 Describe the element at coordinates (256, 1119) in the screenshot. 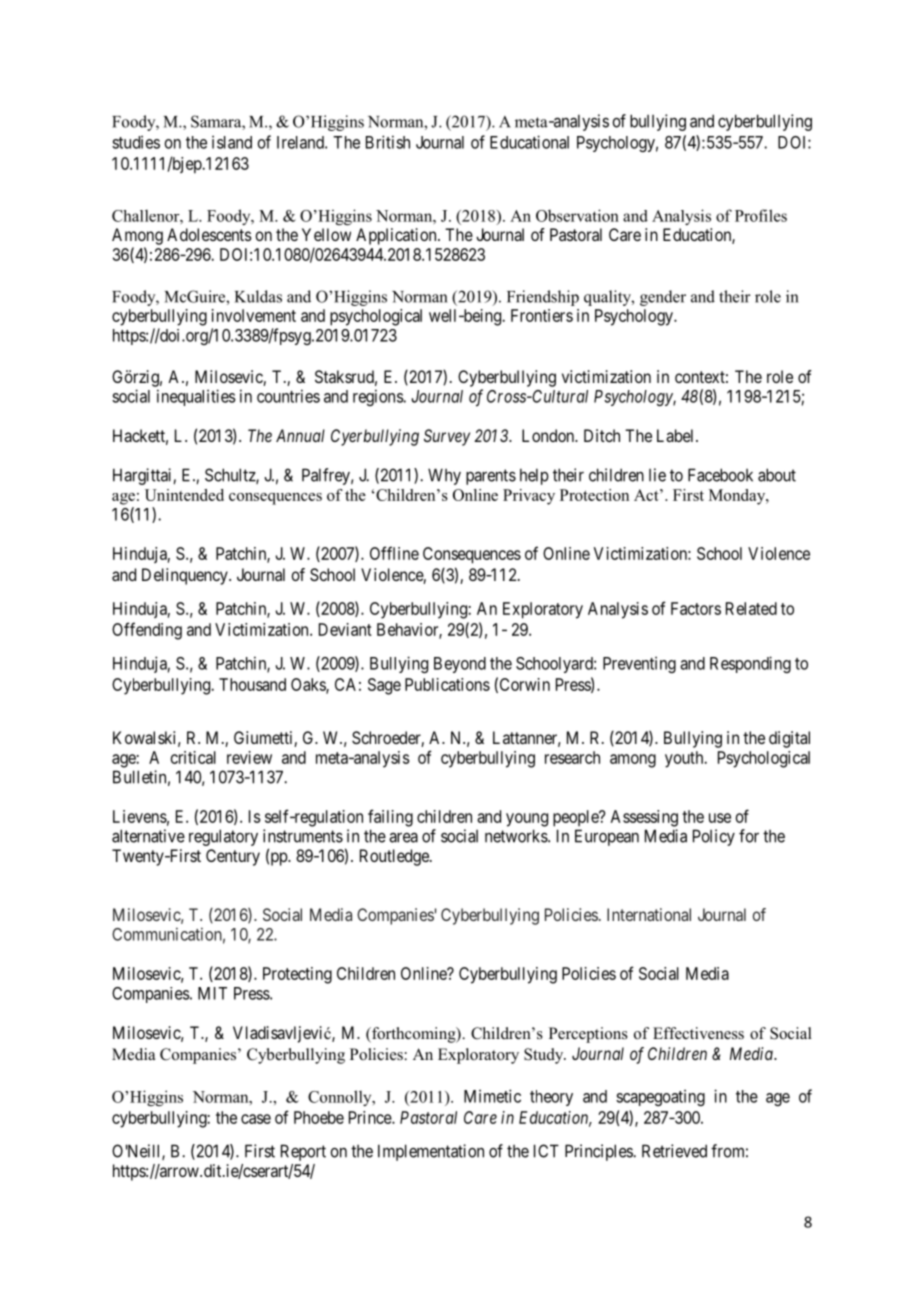

I see `case` at that location.
